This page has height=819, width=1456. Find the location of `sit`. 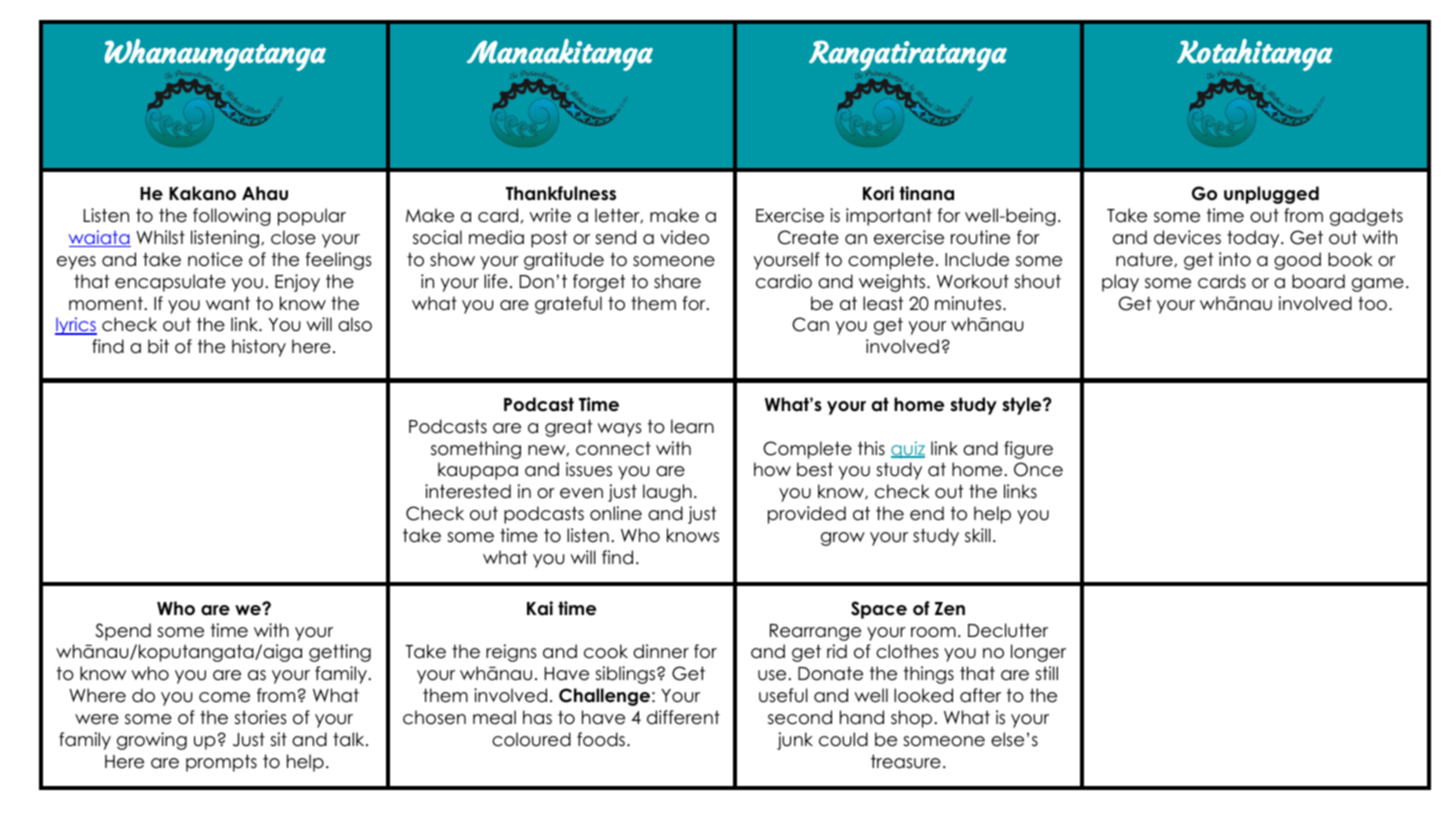

sit is located at coordinates (278, 739).
